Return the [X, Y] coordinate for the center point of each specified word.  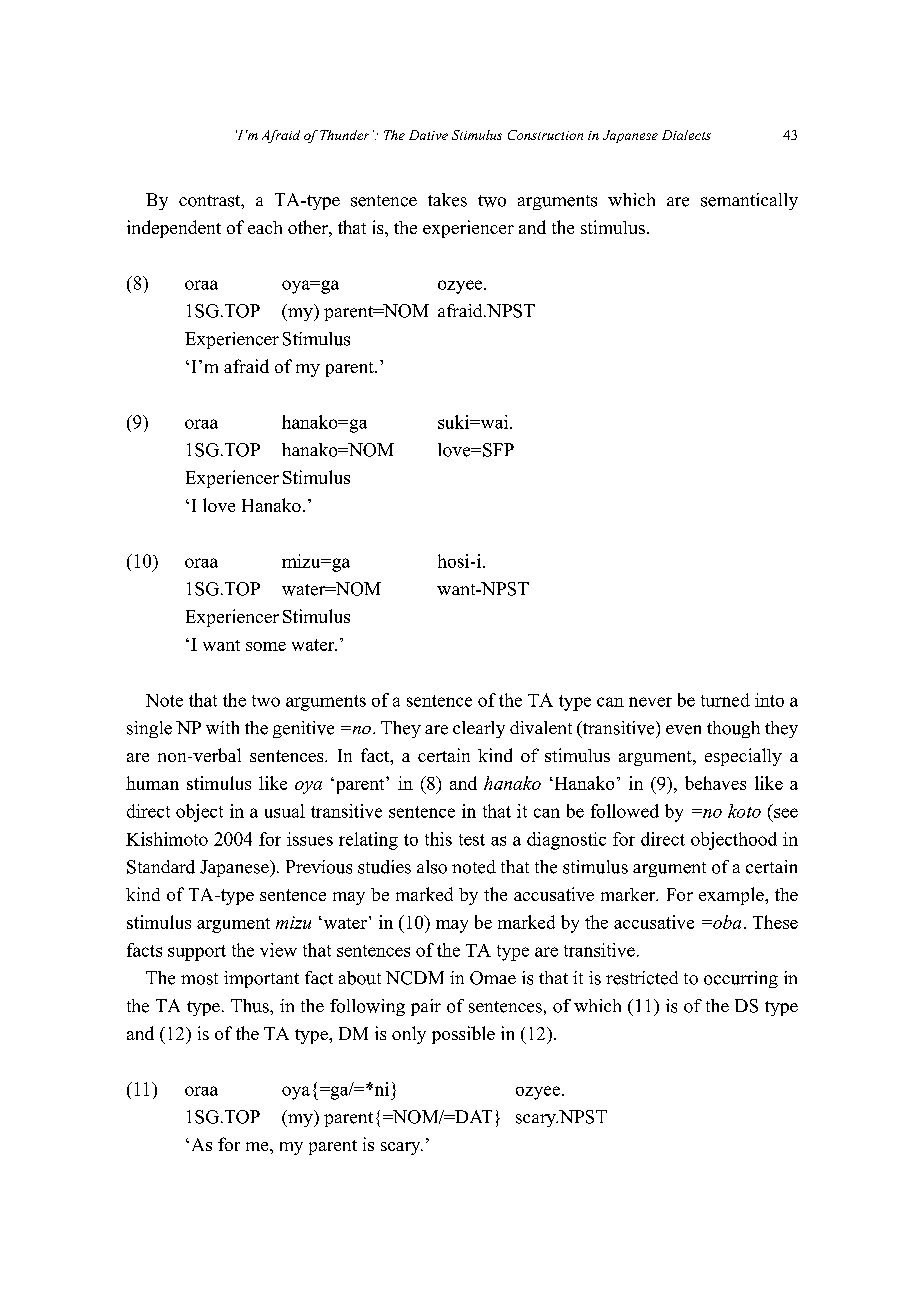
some [266, 646]
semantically [749, 201]
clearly [479, 729]
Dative [428, 135]
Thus [251, 1006]
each [265, 227]
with [222, 727]
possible [463, 1035]
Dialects [686, 135]
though [733, 729]
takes [447, 200]
